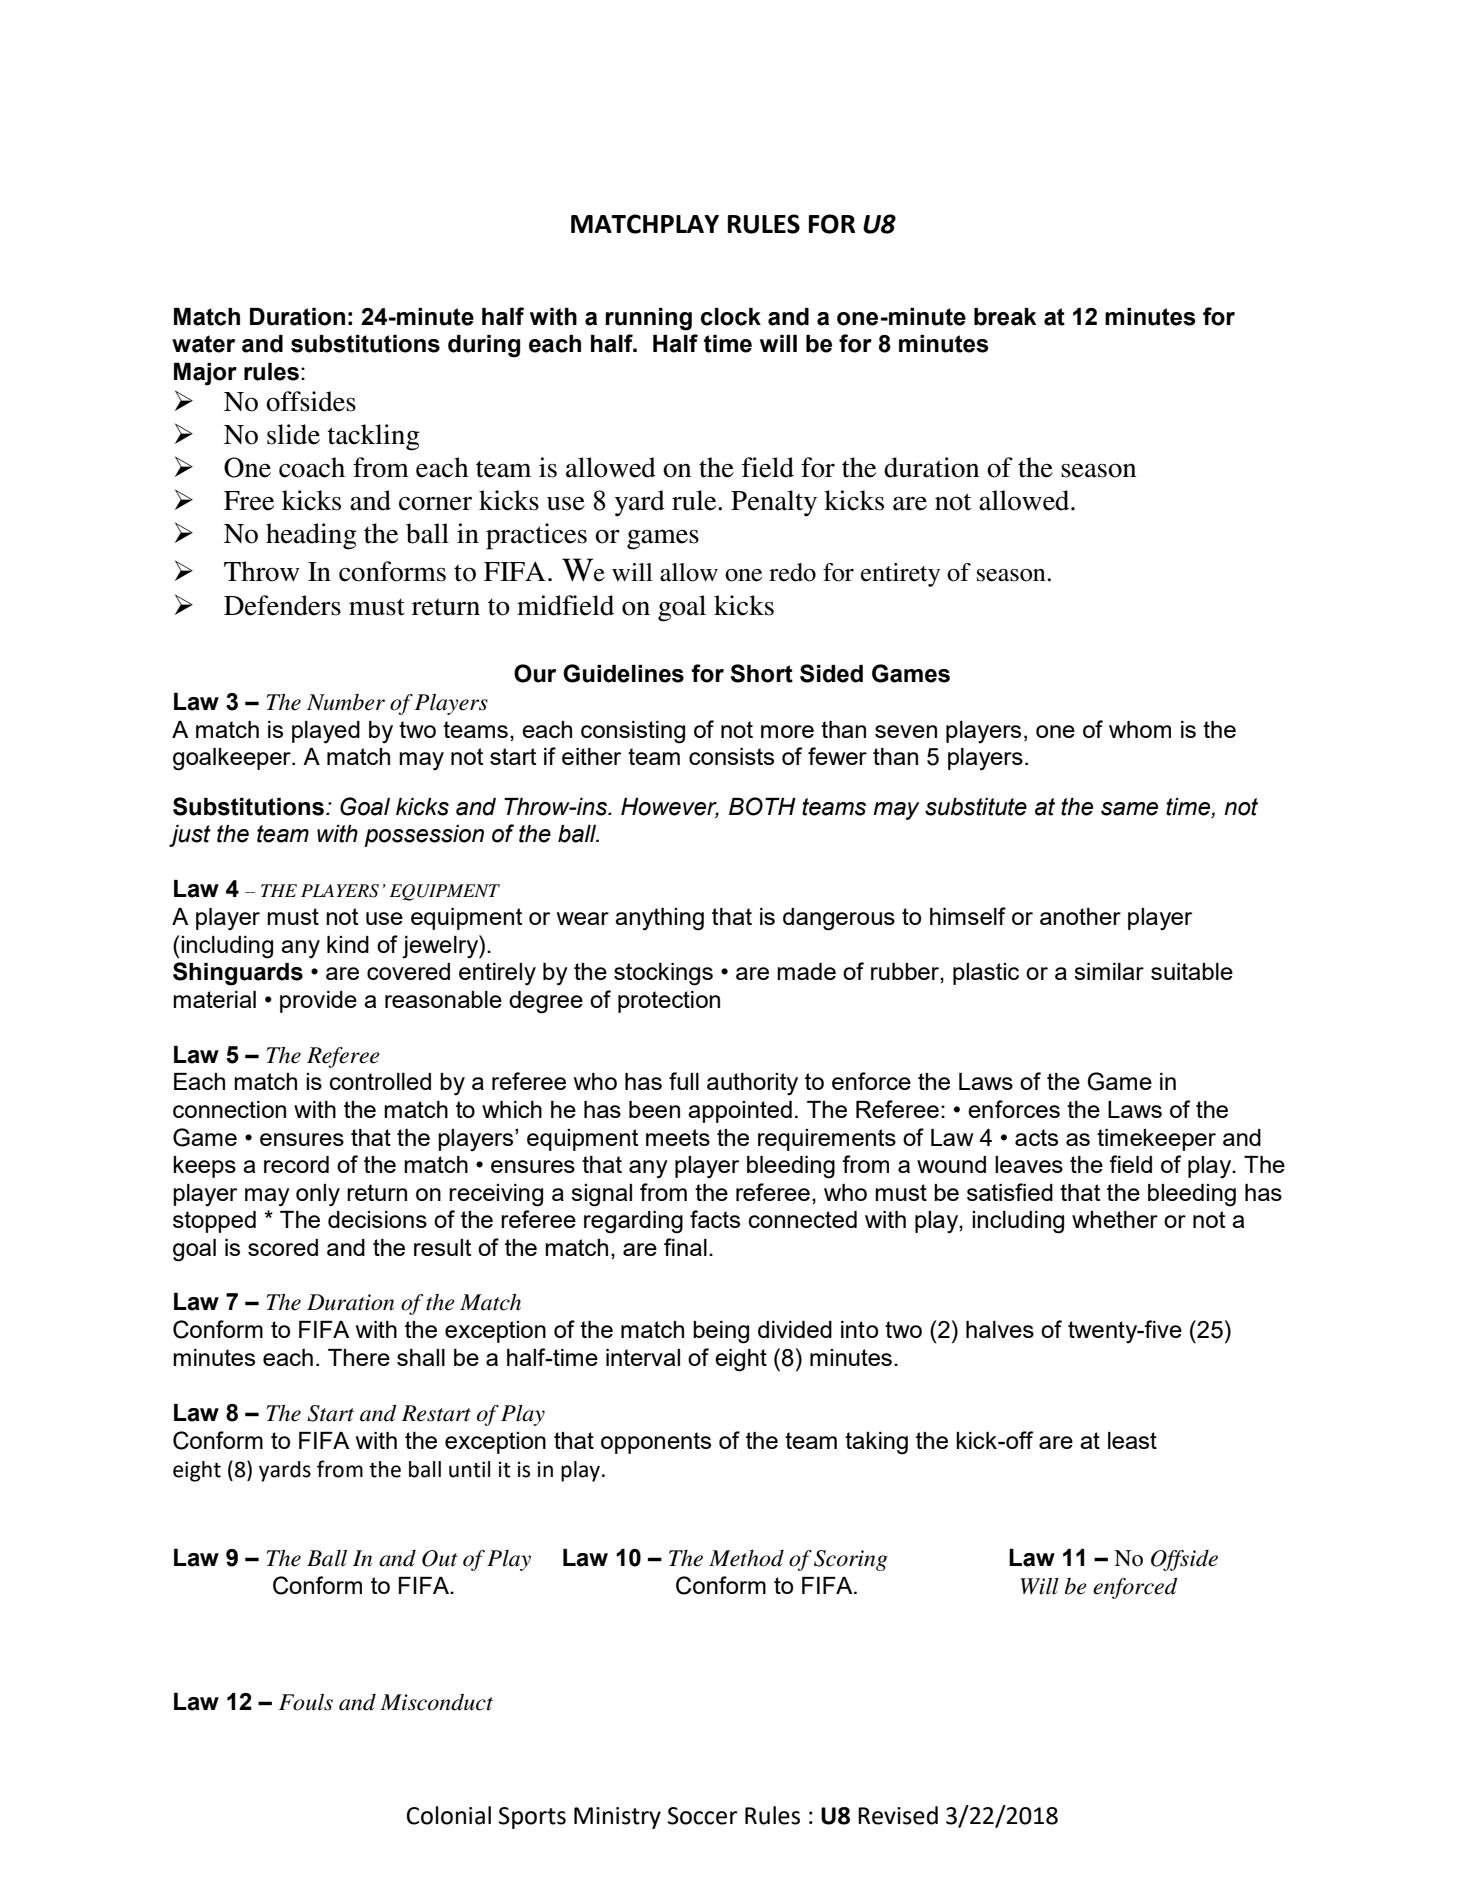  I want to click on Fouls, so click(306, 1702).
